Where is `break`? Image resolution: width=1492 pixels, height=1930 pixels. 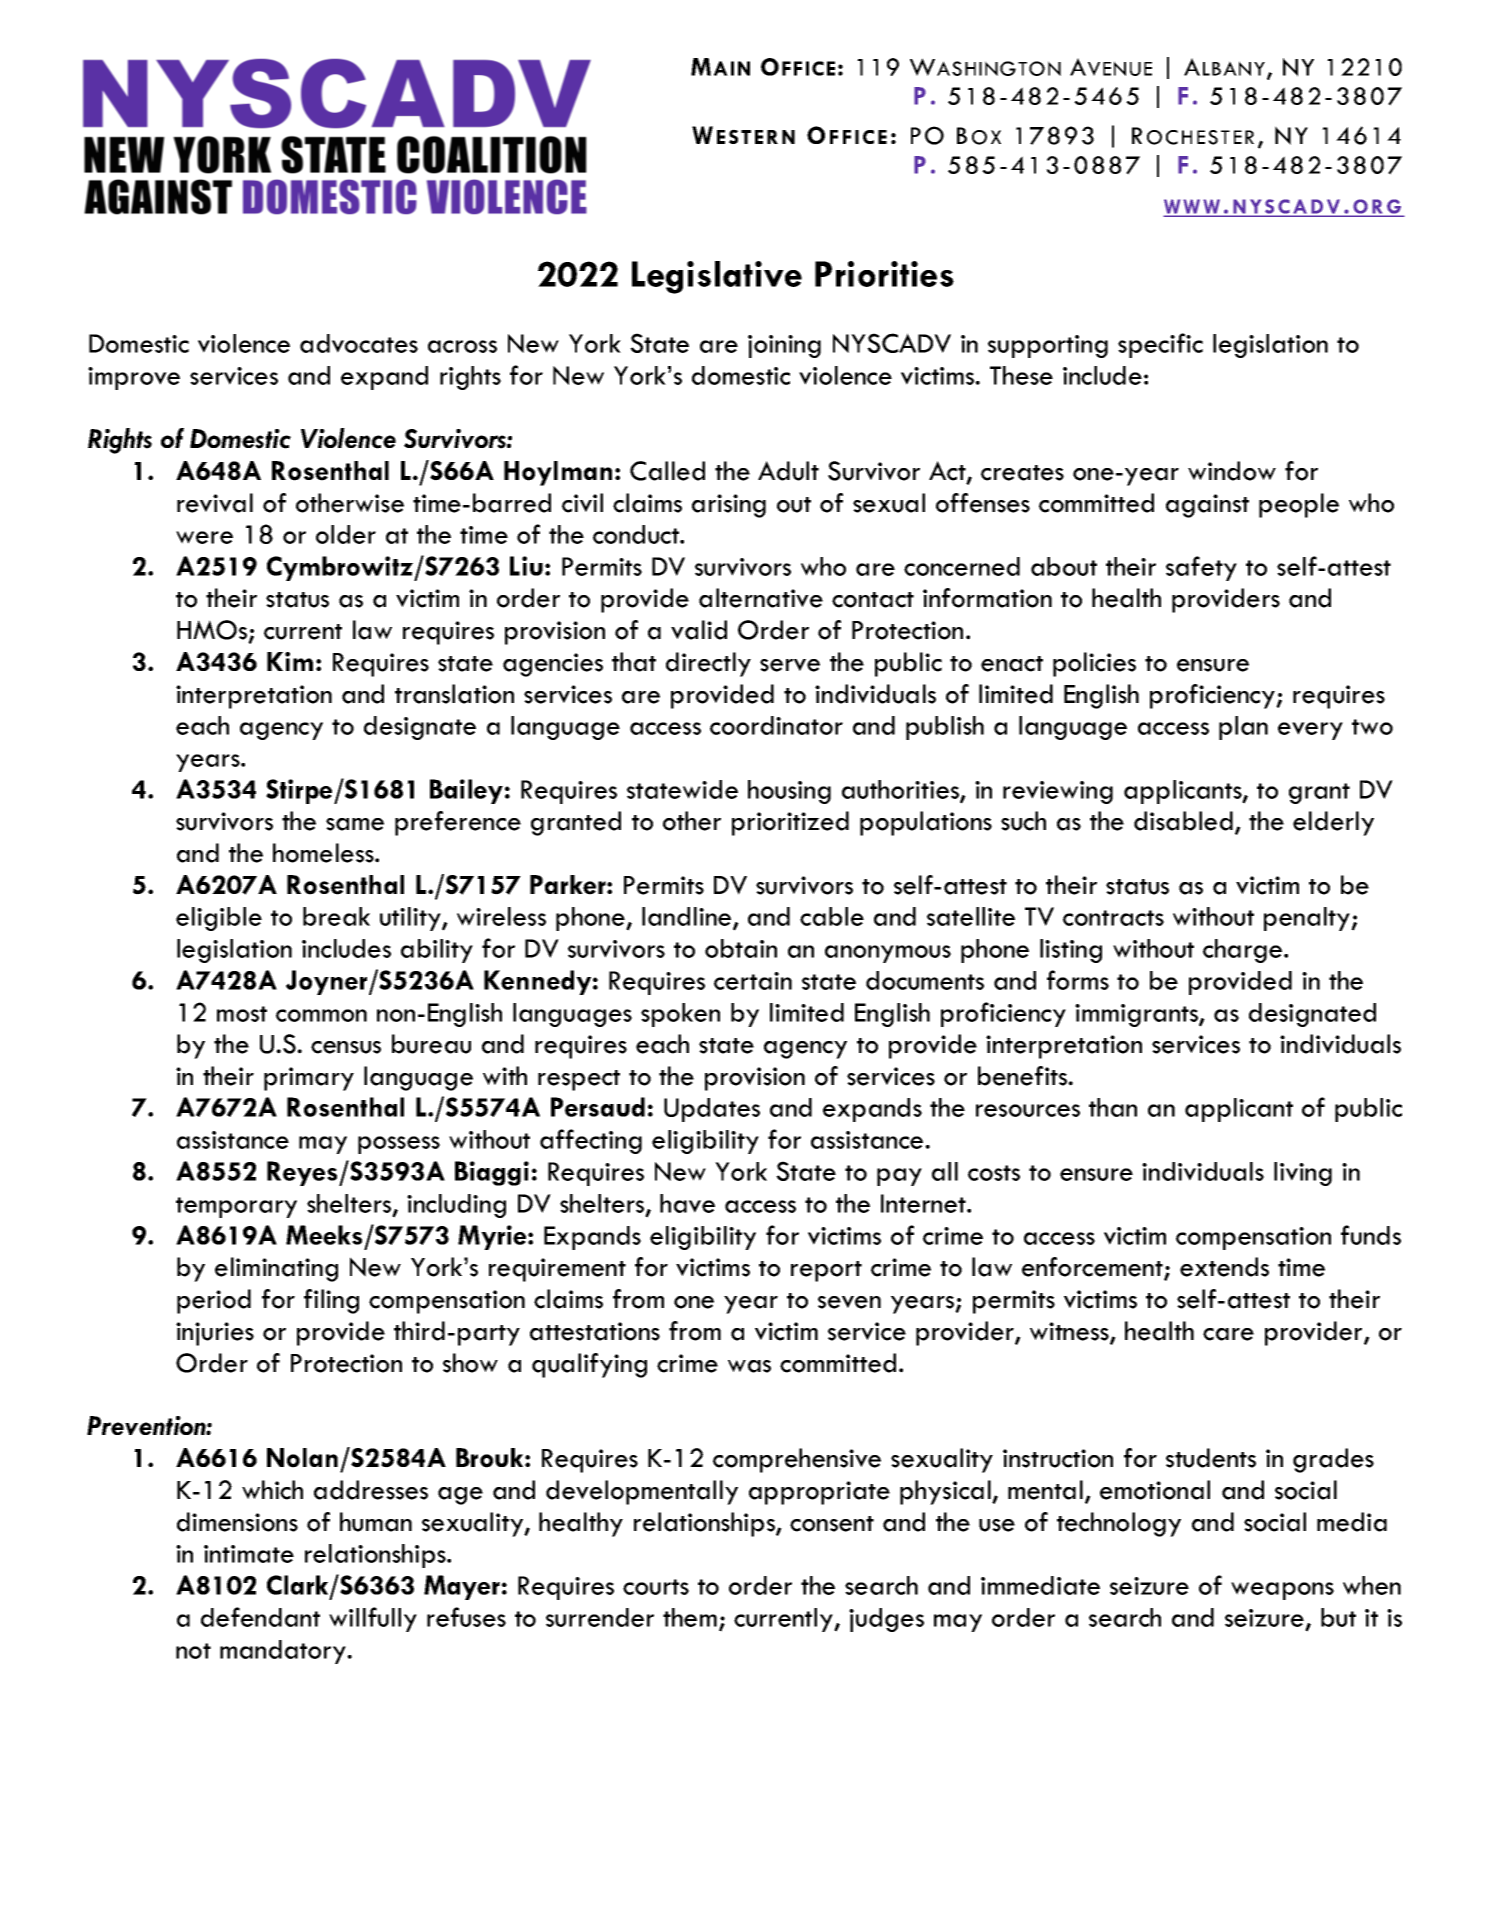 break is located at coordinates (336, 916).
